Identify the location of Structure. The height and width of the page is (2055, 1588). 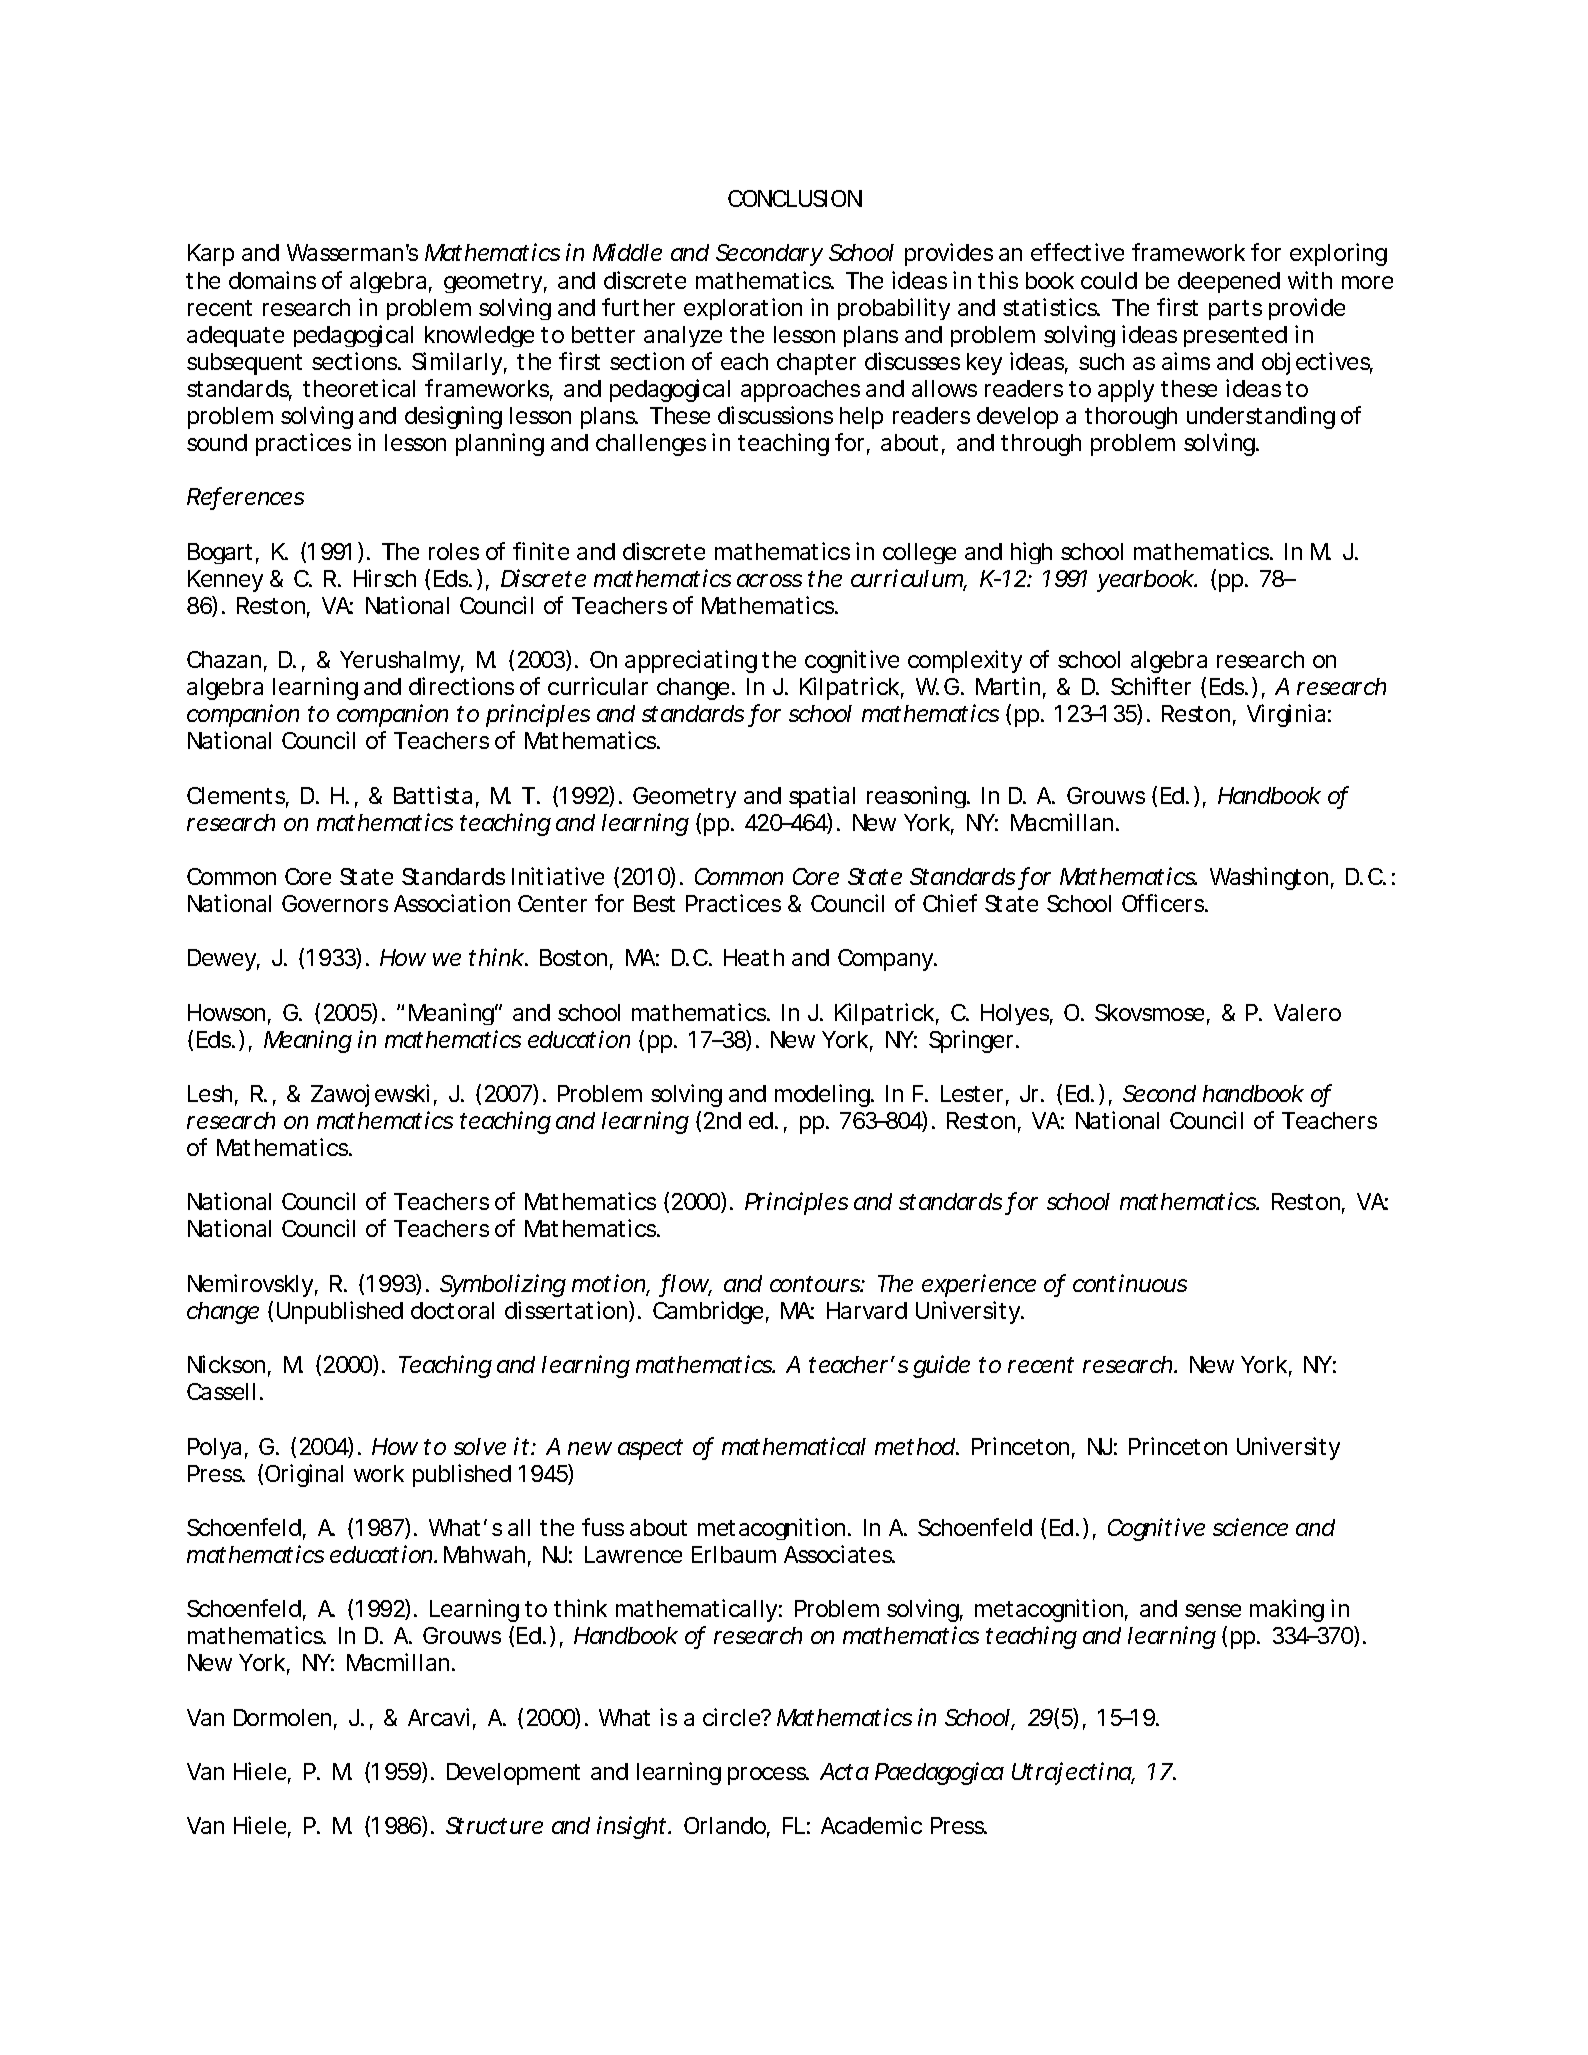
(494, 1825).
